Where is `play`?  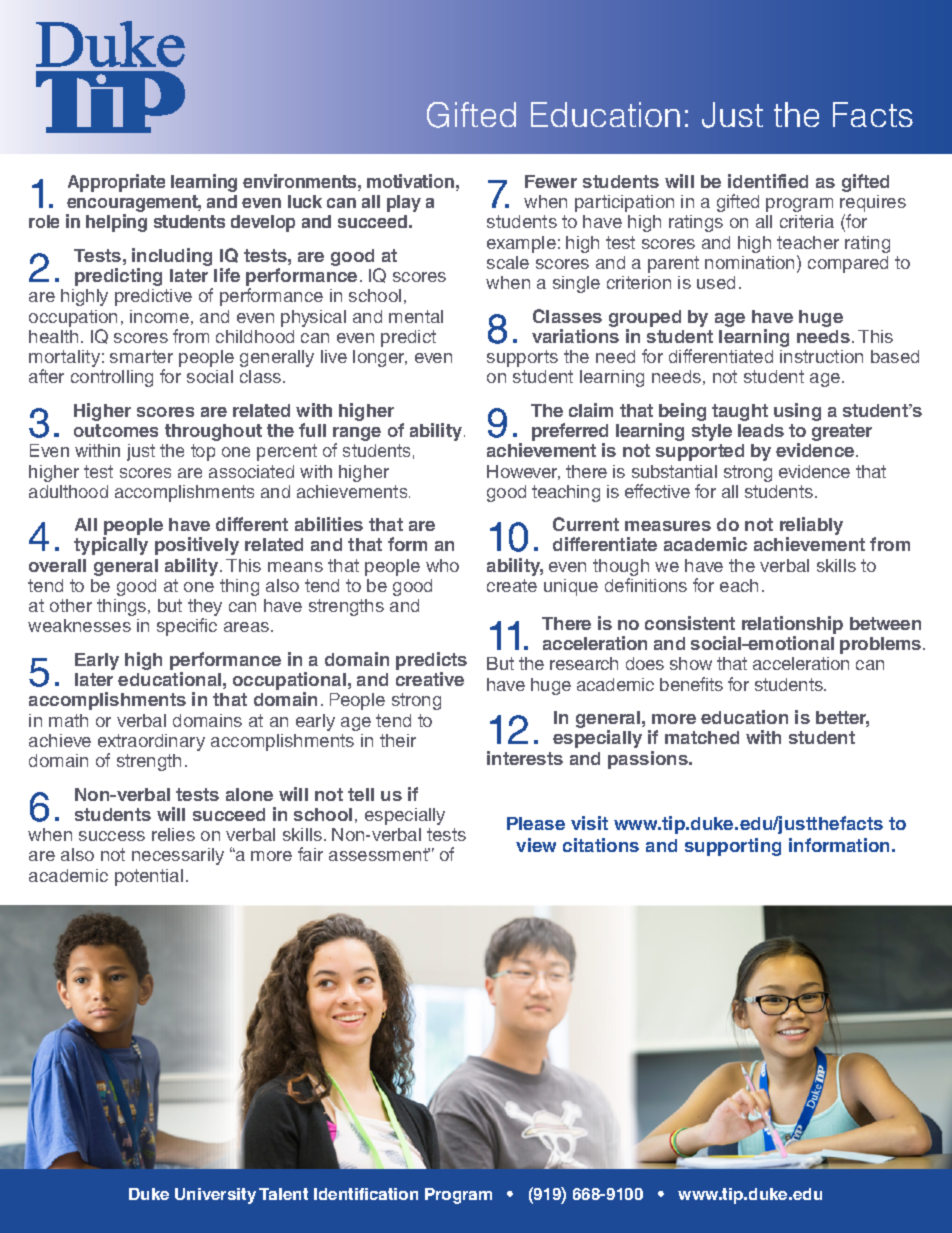
play is located at coordinates (404, 203).
